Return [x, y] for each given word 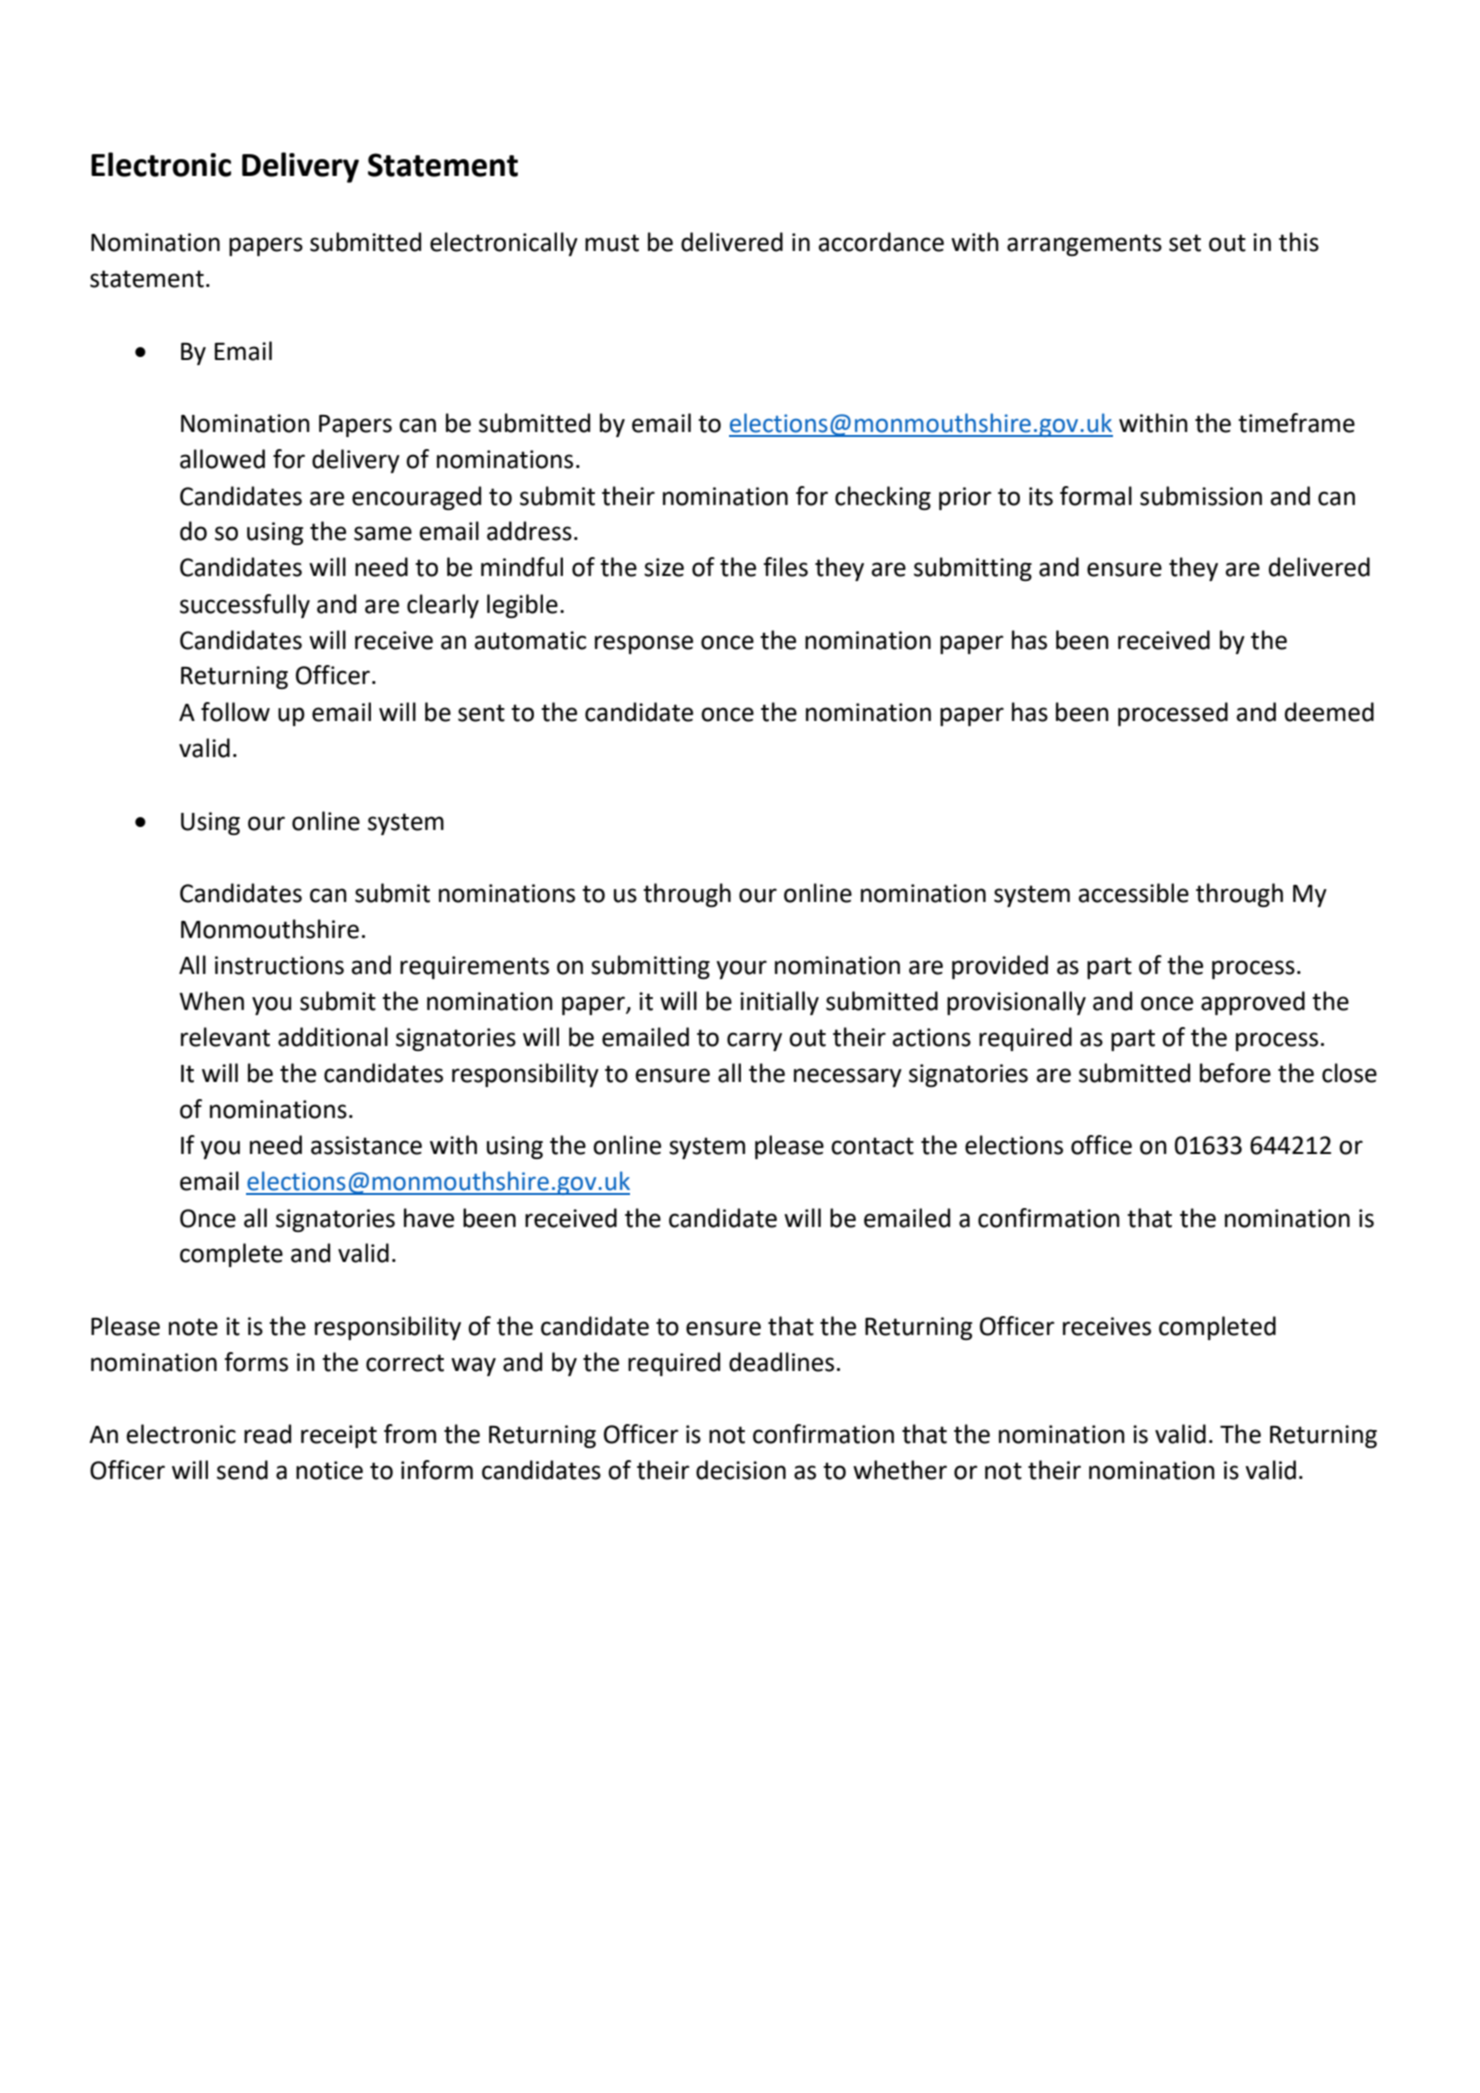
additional [333, 1037]
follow [235, 712]
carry [754, 1041]
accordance [881, 242]
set [1185, 243]
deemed [1329, 712]
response [644, 644]
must [612, 243]
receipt [339, 1436]
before [1235, 1073]
